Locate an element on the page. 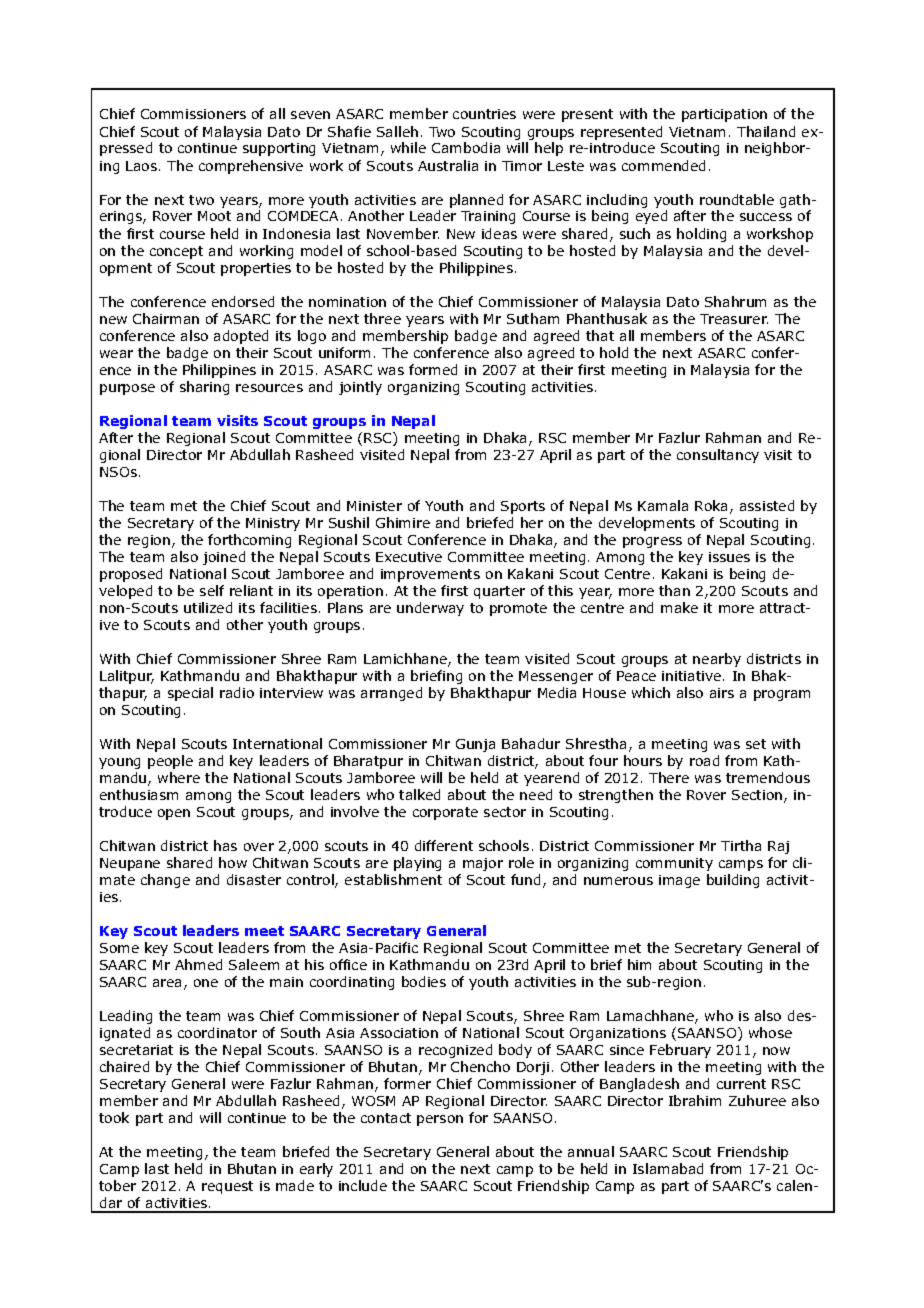  commended is located at coordinates (663, 165).
